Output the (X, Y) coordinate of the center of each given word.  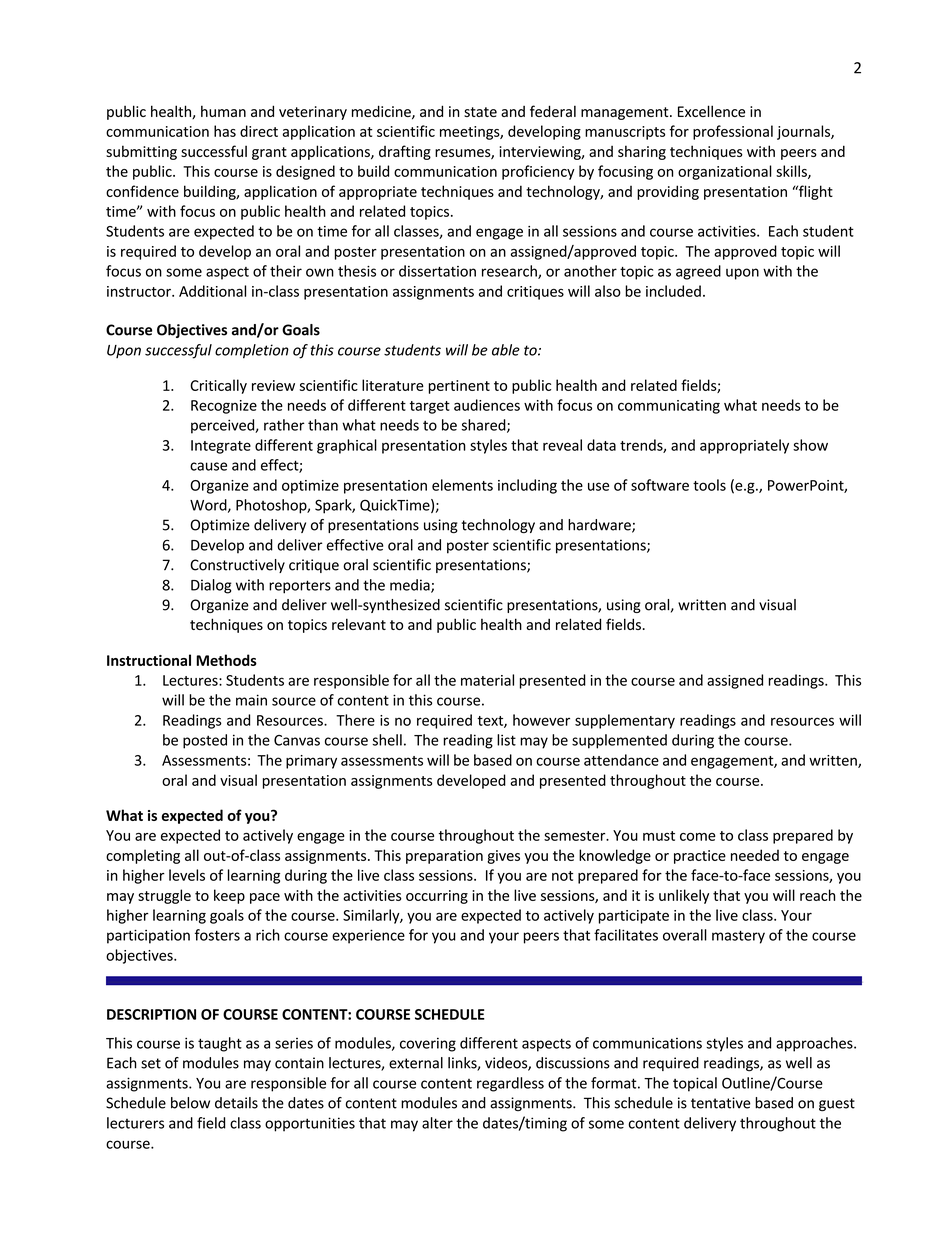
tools (709, 485)
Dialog (211, 586)
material (487, 680)
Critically (218, 386)
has (225, 131)
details (236, 1103)
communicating (669, 407)
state (480, 112)
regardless (510, 1084)
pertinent (459, 387)
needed (755, 855)
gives (503, 857)
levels (187, 875)
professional (733, 132)
